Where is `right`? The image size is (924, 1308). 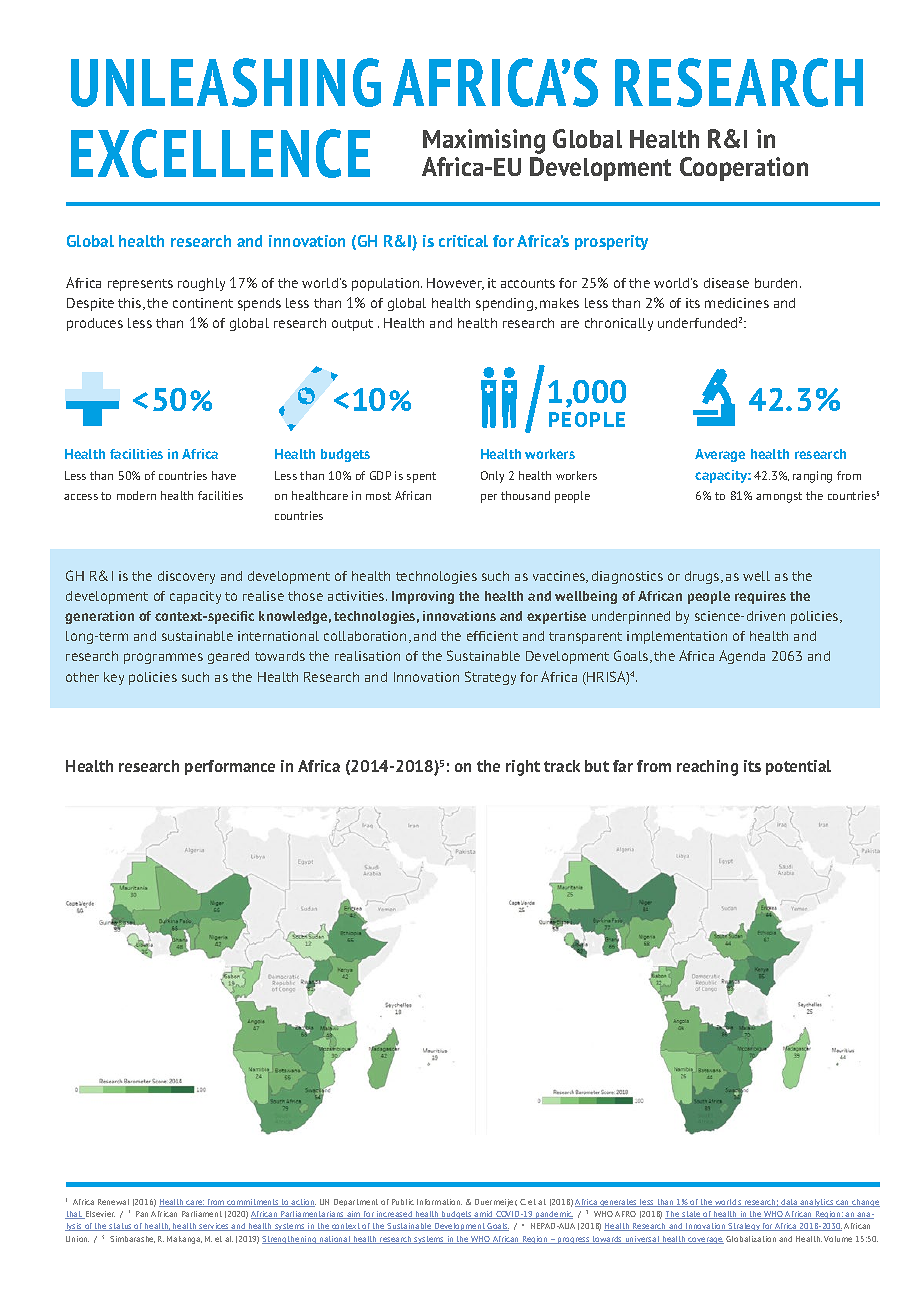 right is located at coordinates (523, 768).
